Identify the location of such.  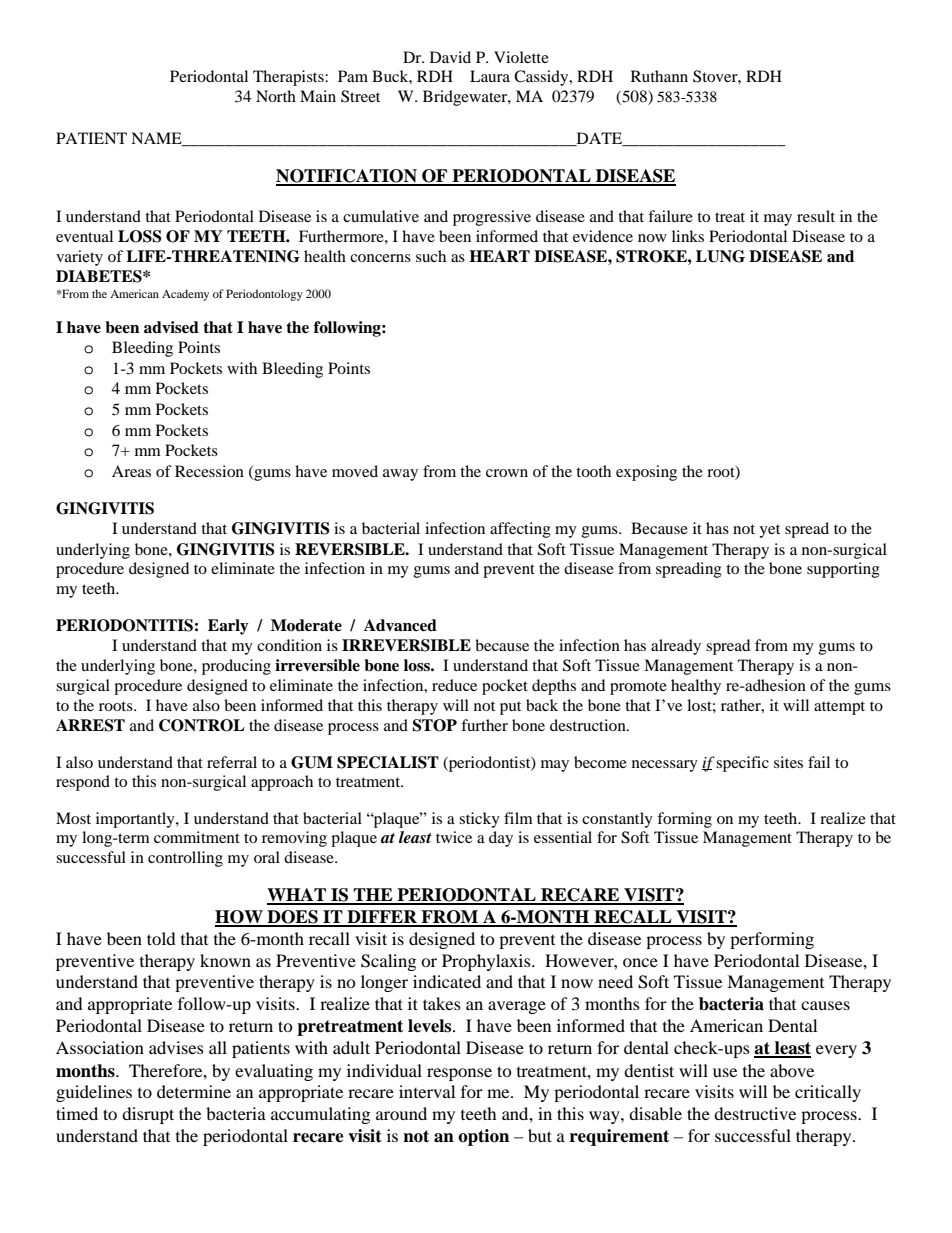
(431, 256).
